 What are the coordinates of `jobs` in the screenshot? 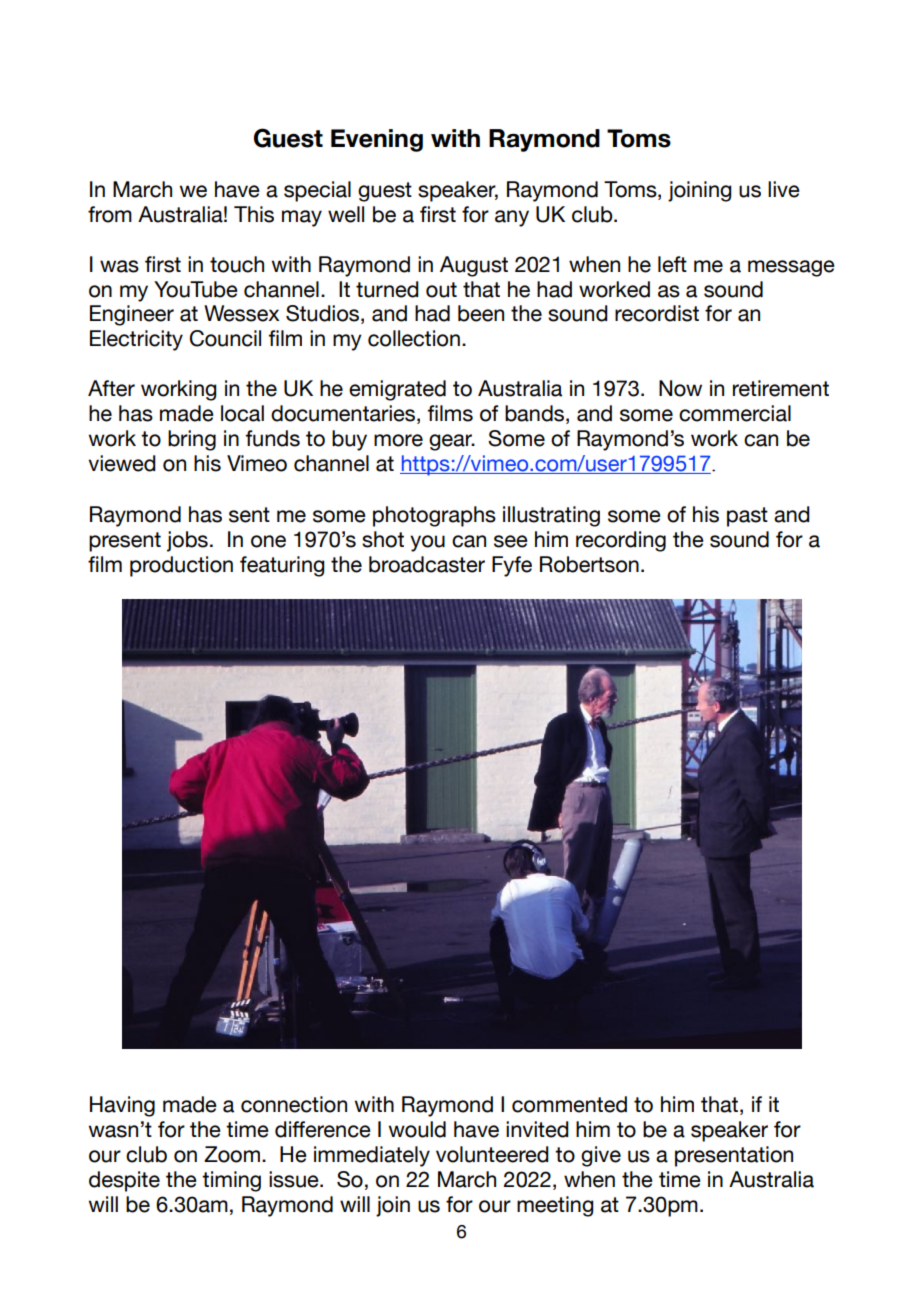 It's located at (187, 541).
